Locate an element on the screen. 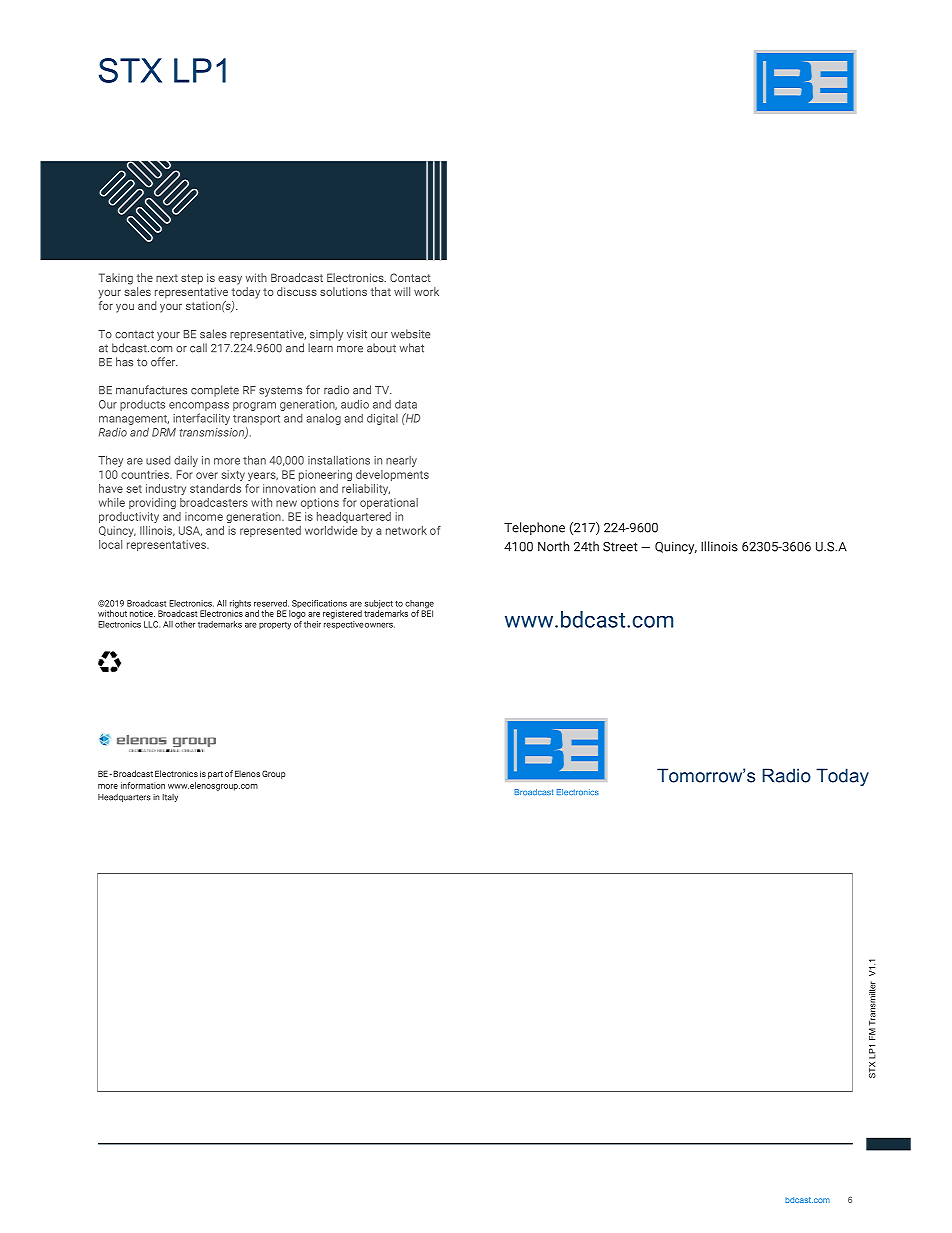 The image size is (952, 1233). that is located at coordinates (381, 291).
